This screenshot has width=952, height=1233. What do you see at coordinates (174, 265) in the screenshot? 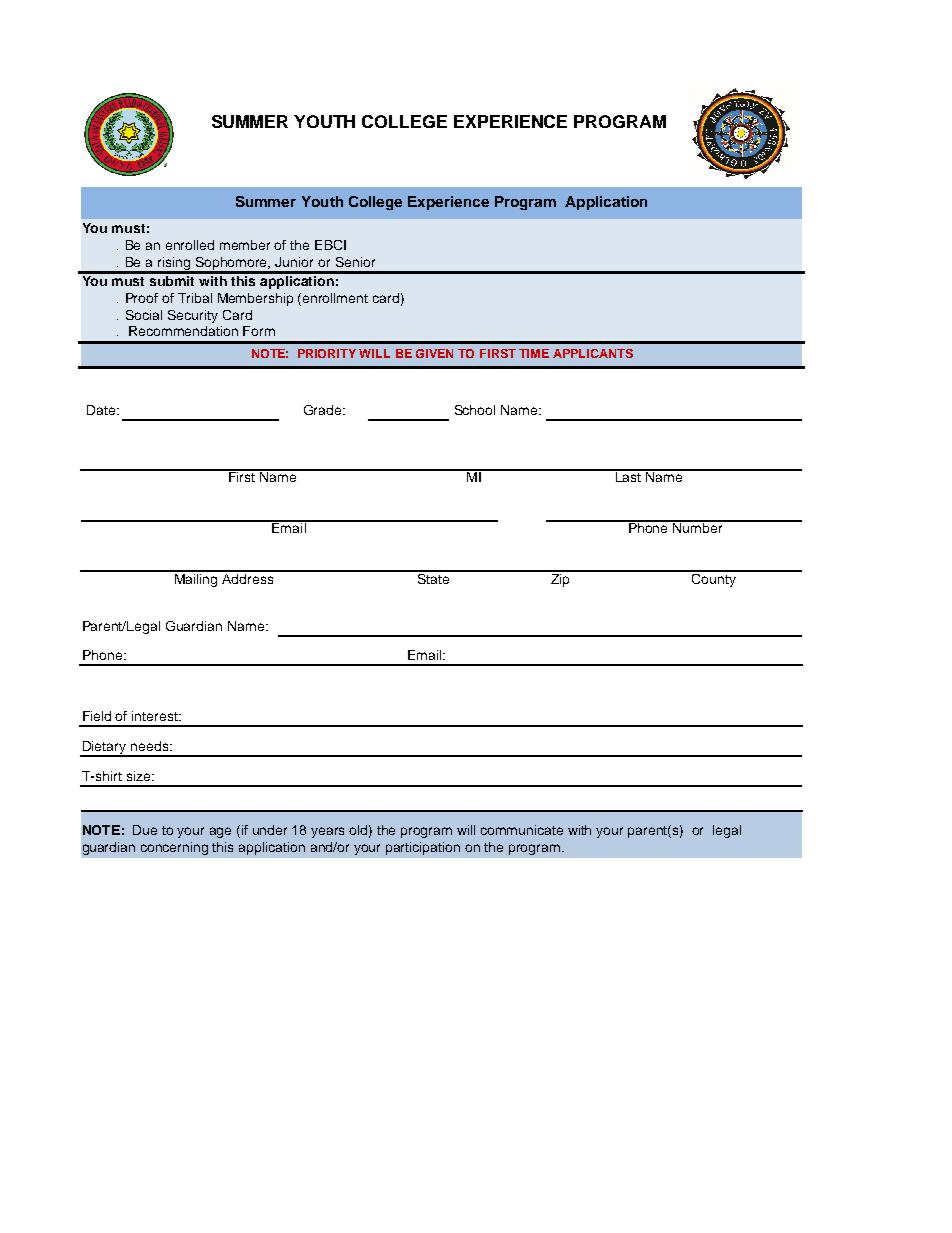
I see `rising` at bounding box center [174, 265].
